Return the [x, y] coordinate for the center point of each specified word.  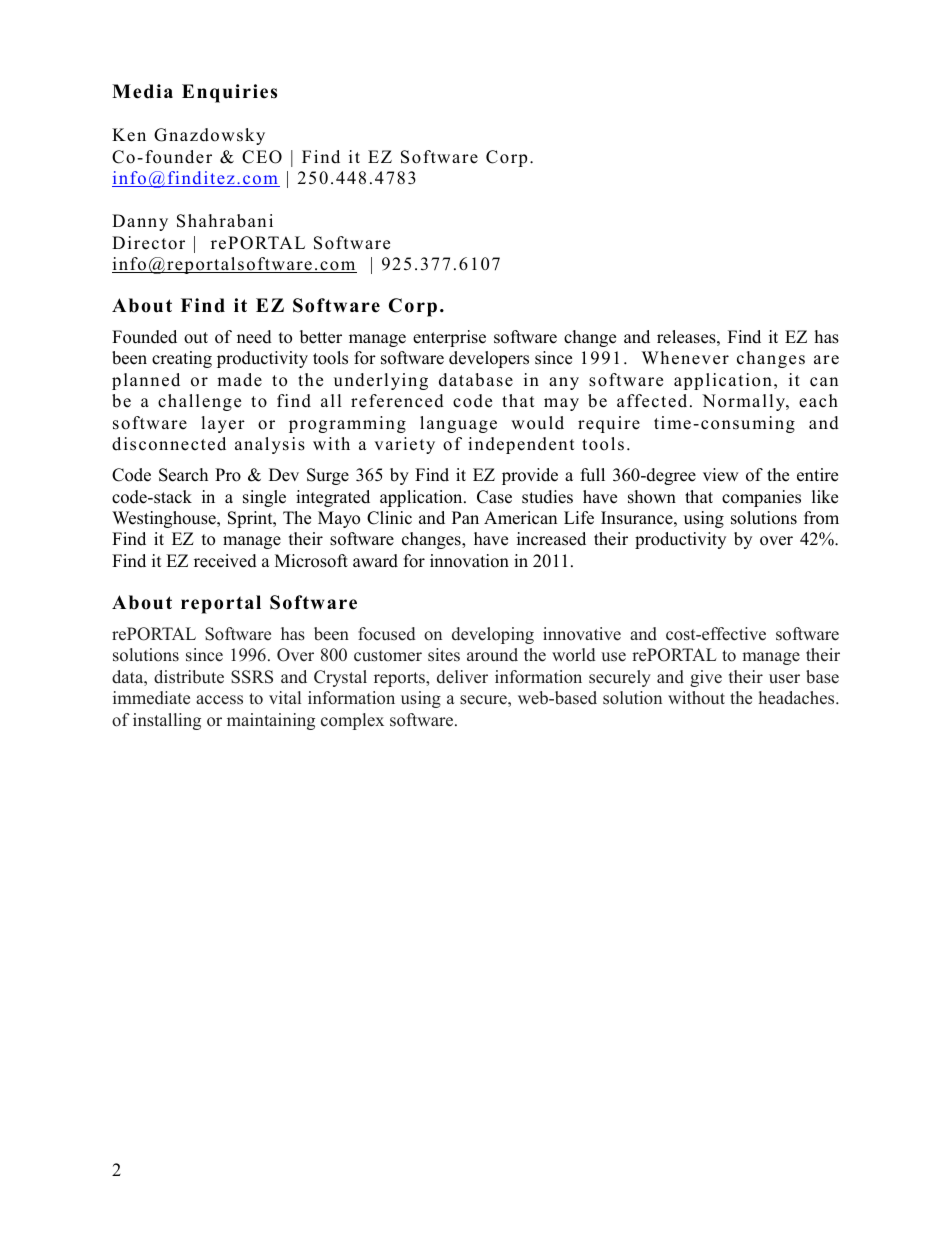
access [219, 700]
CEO [262, 157]
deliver [462, 677]
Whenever [685, 358]
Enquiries [229, 93]
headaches [798, 698]
